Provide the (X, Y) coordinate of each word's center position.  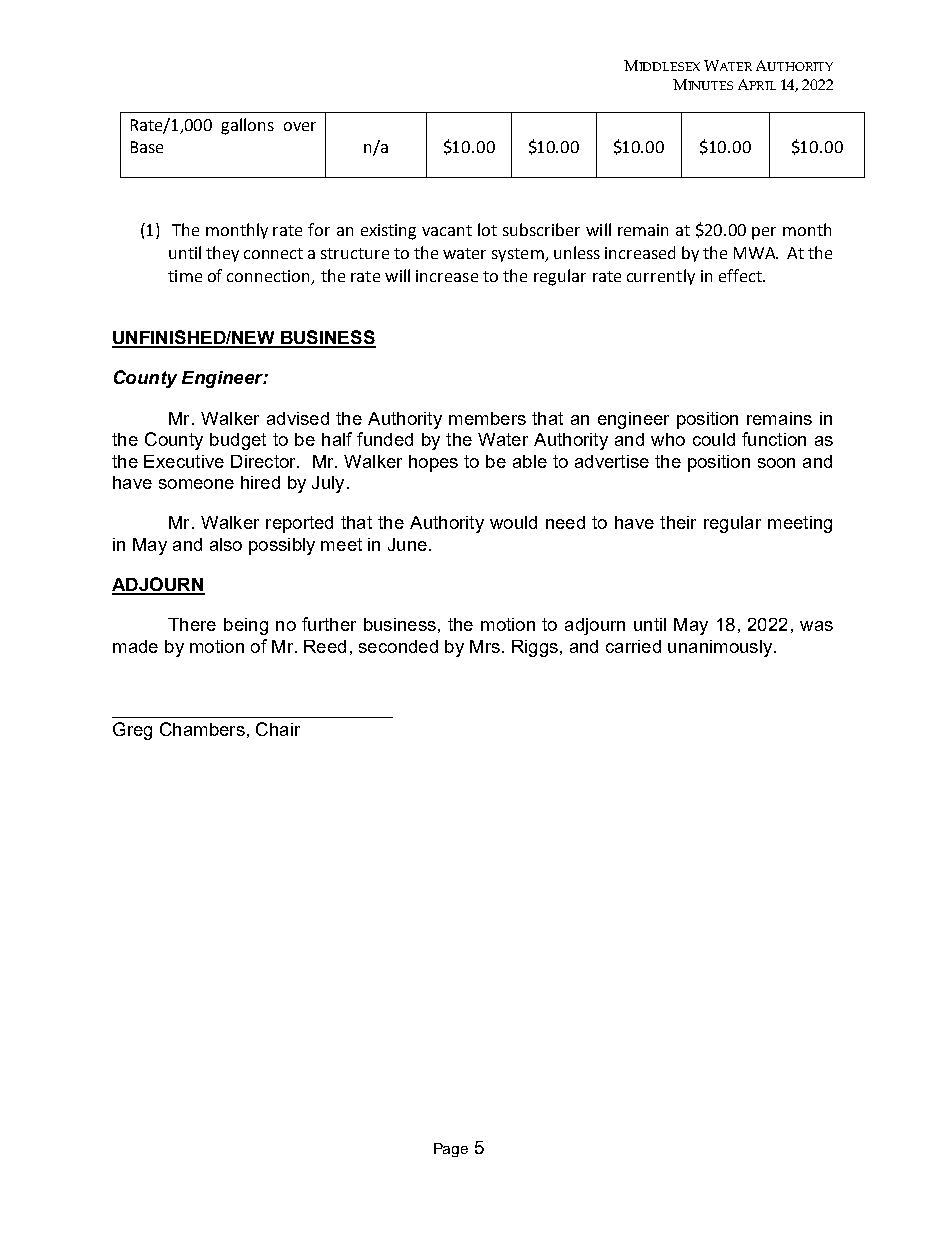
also (226, 544)
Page (451, 1150)
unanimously (721, 648)
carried (633, 646)
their (678, 522)
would (513, 522)
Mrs (485, 646)
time (185, 276)
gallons (247, 126)
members (487, 418)
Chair (278, 729)
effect (741, 275)
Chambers (202, 729)
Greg (132, 731)
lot (487, 229)
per (764, 233)
